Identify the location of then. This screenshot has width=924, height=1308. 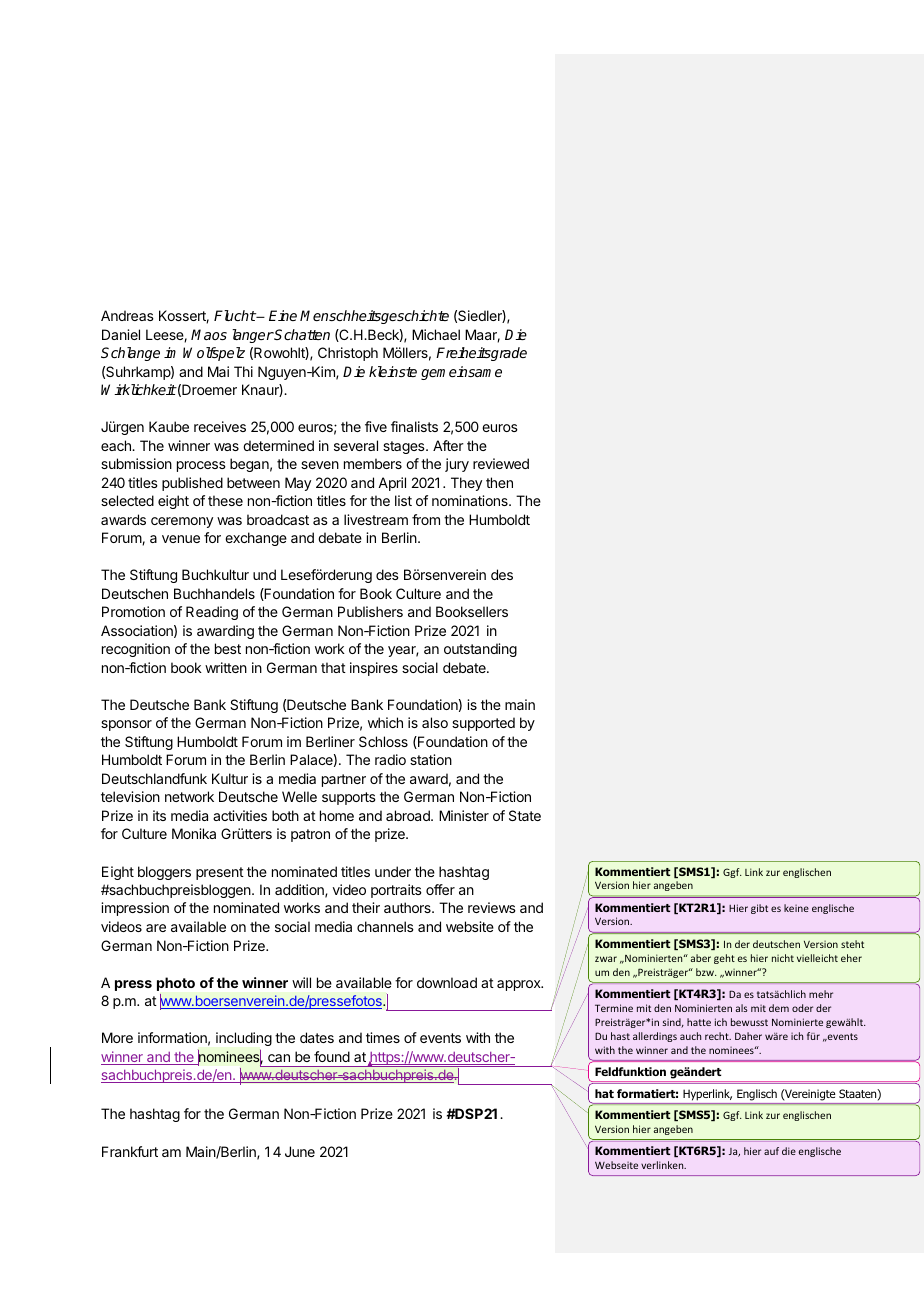
(499, 482).
